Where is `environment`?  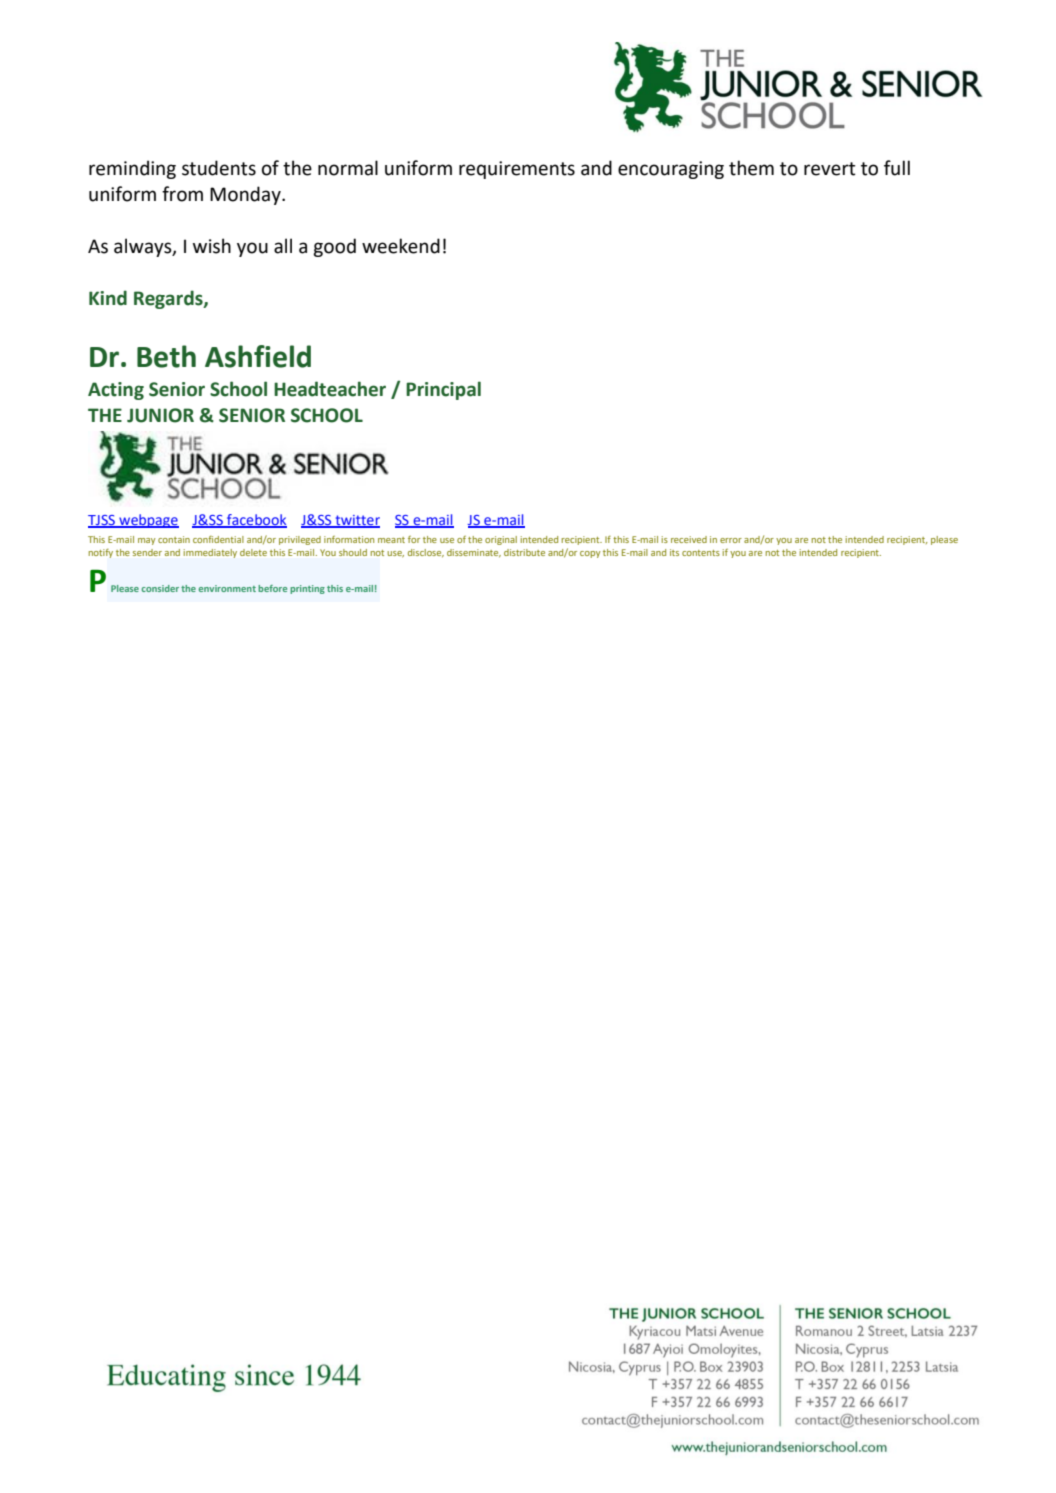
environment is located at coordinates (227, 588).
